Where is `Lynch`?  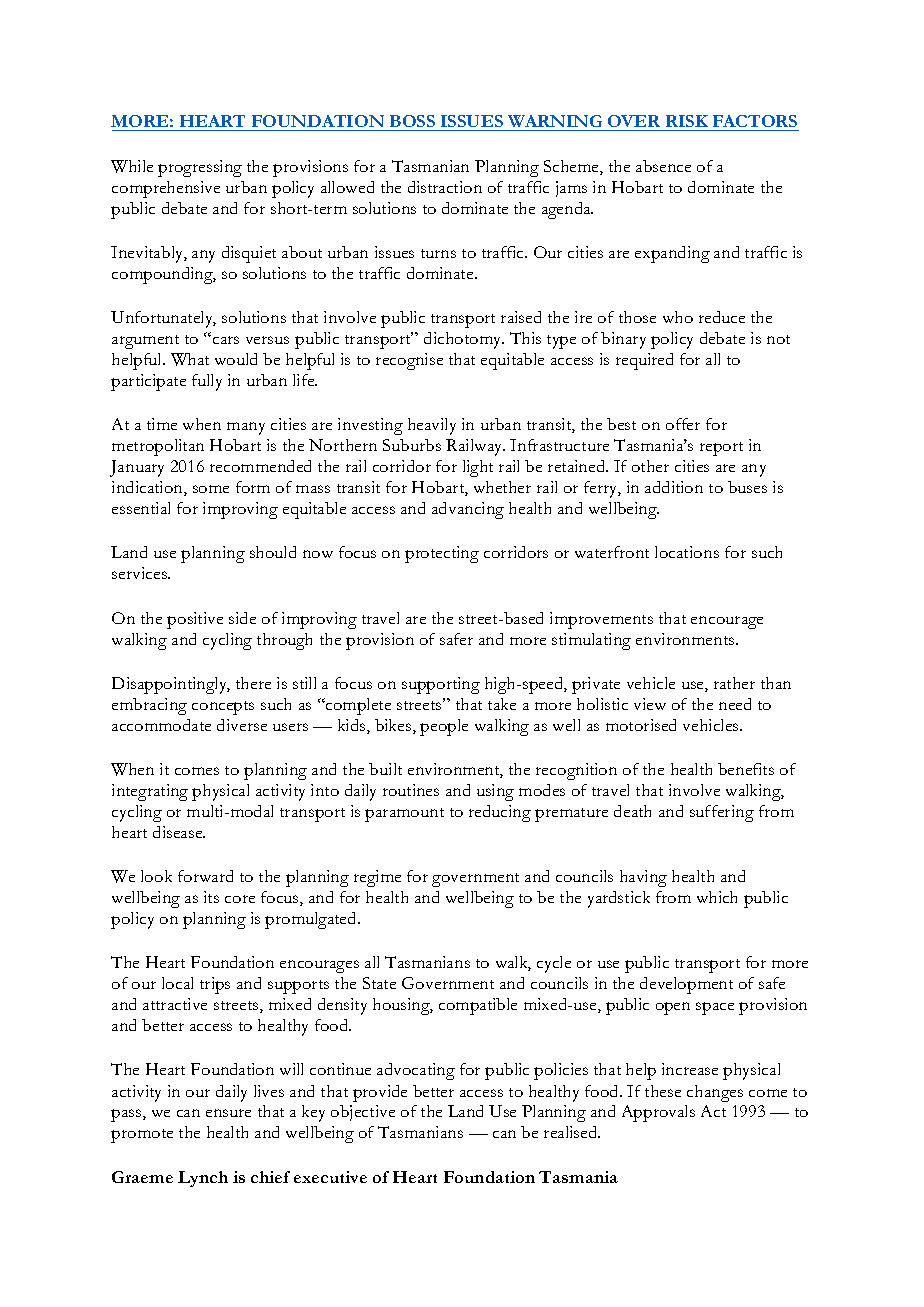 Lynch is located at coordinates (203, 1179).
